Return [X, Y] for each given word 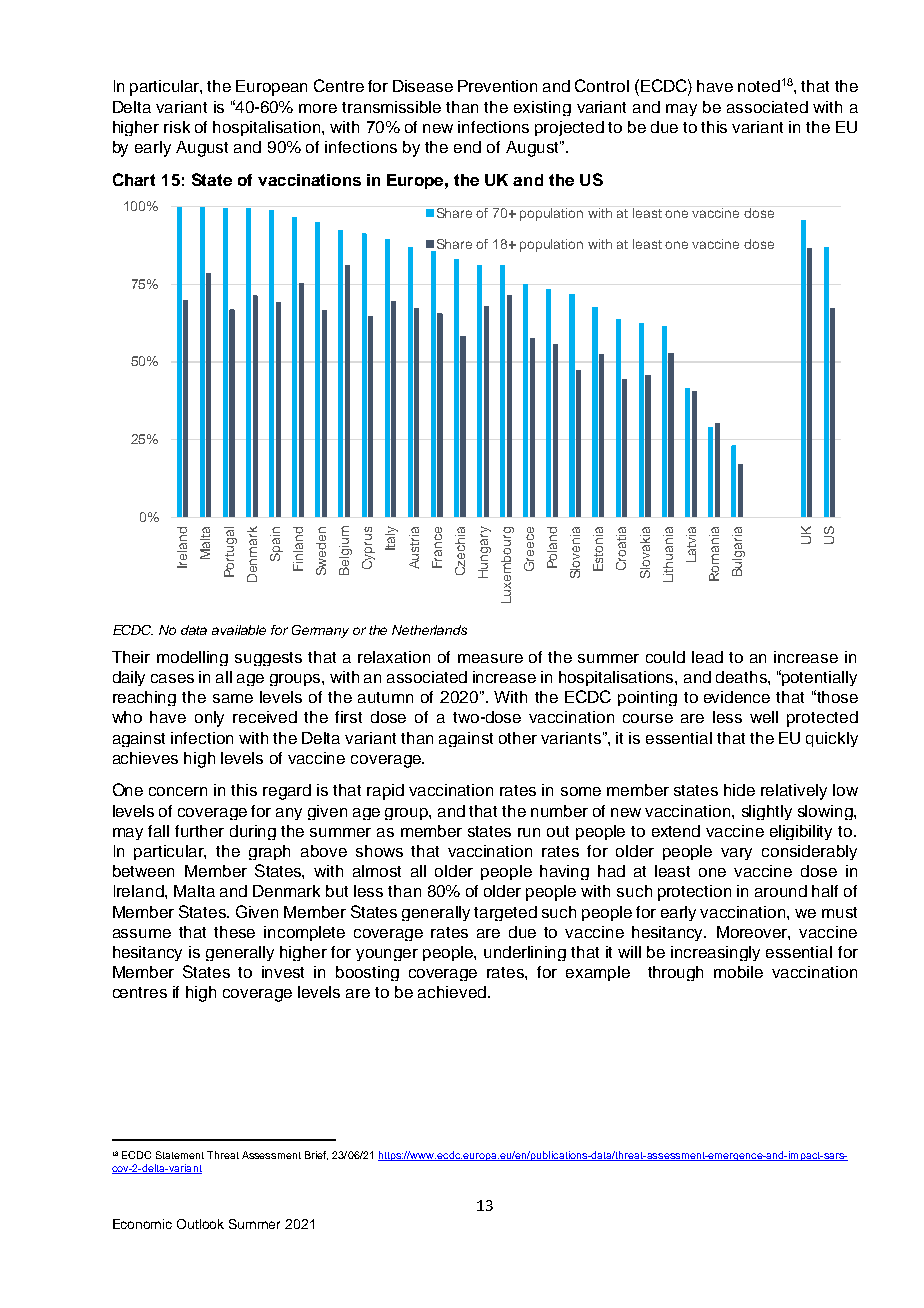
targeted [505, 913]
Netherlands [429, 630]
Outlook [200, 1224]
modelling [192, 658]
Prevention [497, 86]
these [234, 932]
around [781, 891]
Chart [134, 179]
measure [490, 658]
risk [177, 127]
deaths [742, 677]
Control [602, 85]
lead [707, 657]
